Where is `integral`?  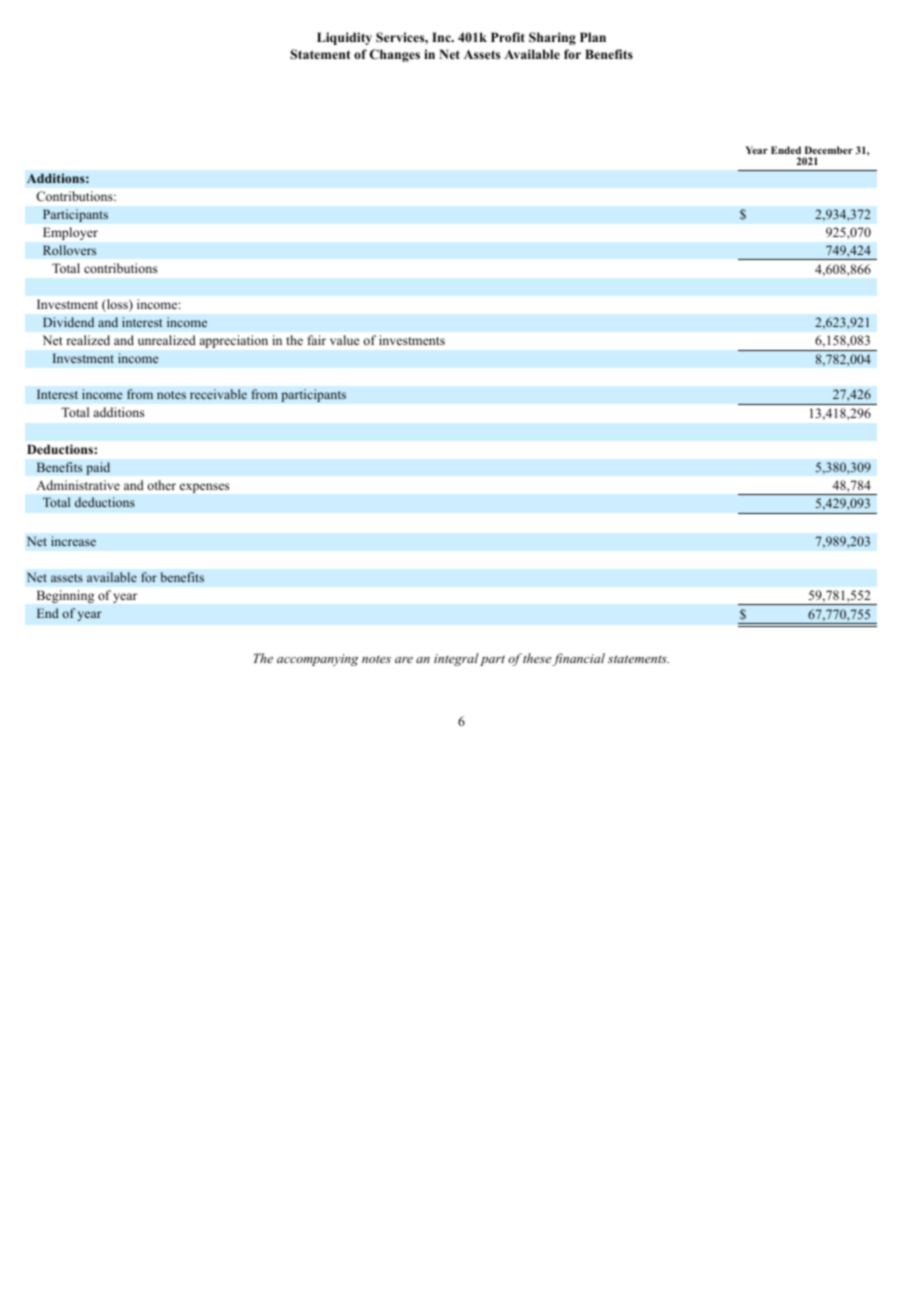
integral is located at coordinates (456, 659).
